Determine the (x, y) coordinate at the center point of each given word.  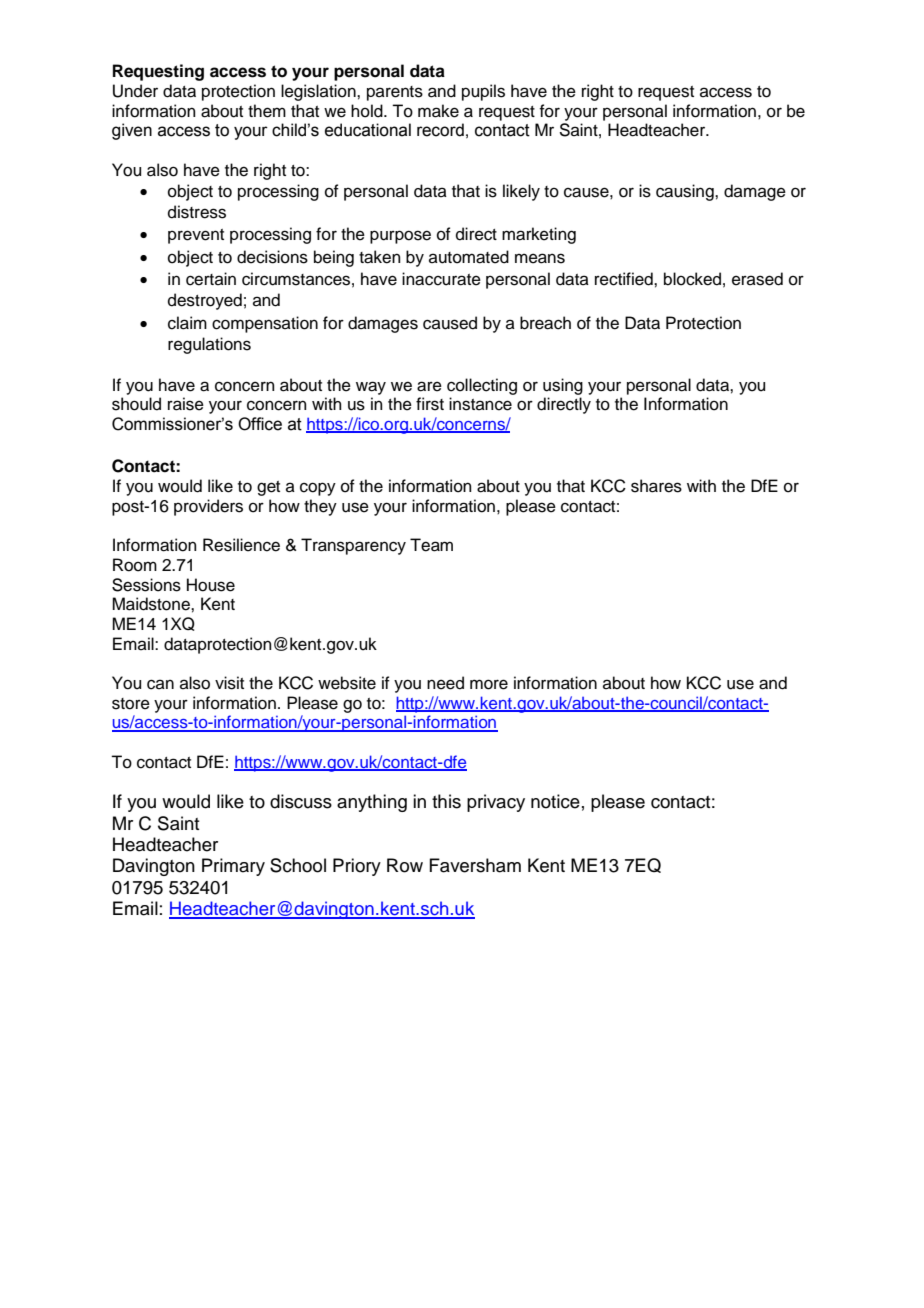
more (489, 684)
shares (656, 486)
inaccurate (441, 279)
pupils (483, 92)
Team (431, 545)
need (445, 683)
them (267, 111)
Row (405, 865)
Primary (233, 867)
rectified (625, 279)
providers (208, 507)
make (438, 111)
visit (229, 683)
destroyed (205, 301)
